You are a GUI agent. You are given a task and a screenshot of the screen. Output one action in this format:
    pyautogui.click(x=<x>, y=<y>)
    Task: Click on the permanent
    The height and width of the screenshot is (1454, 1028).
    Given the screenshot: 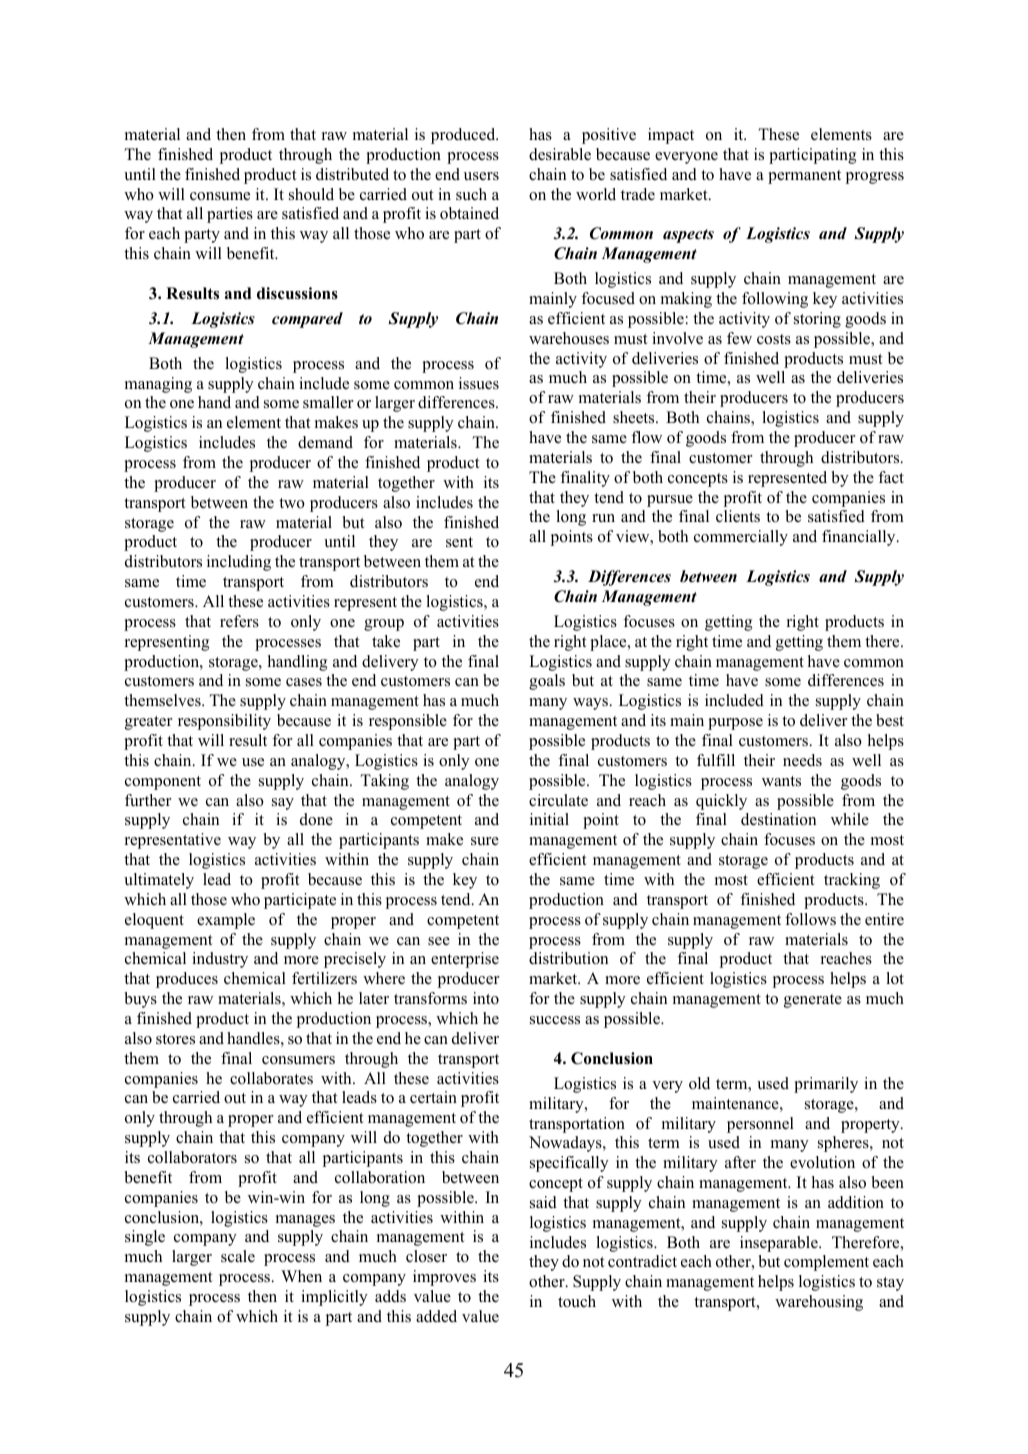 What is the action you would take?
    pyautogui.click(x=804, y=177)
